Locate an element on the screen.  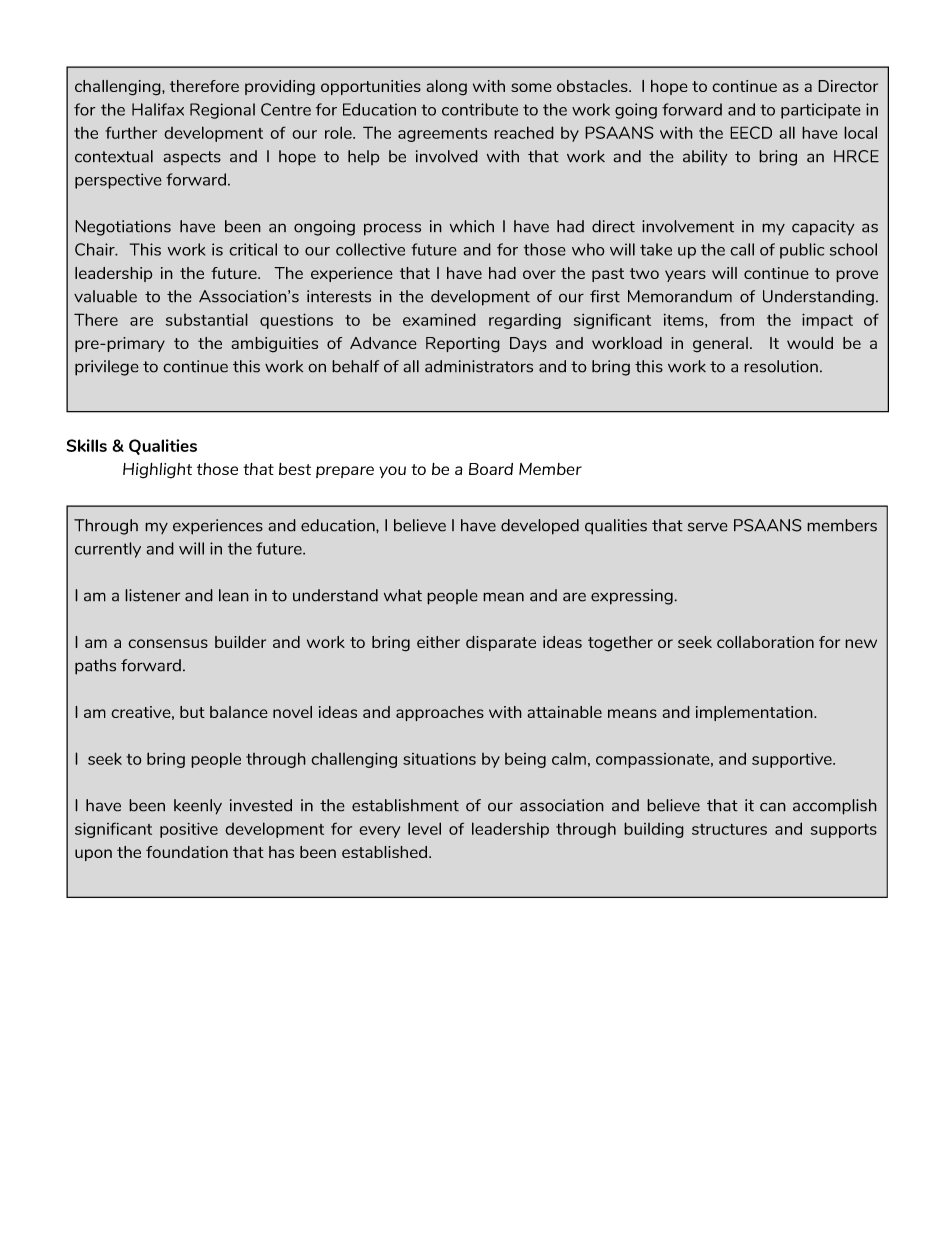
currently is located at coordinates (108, 550).
